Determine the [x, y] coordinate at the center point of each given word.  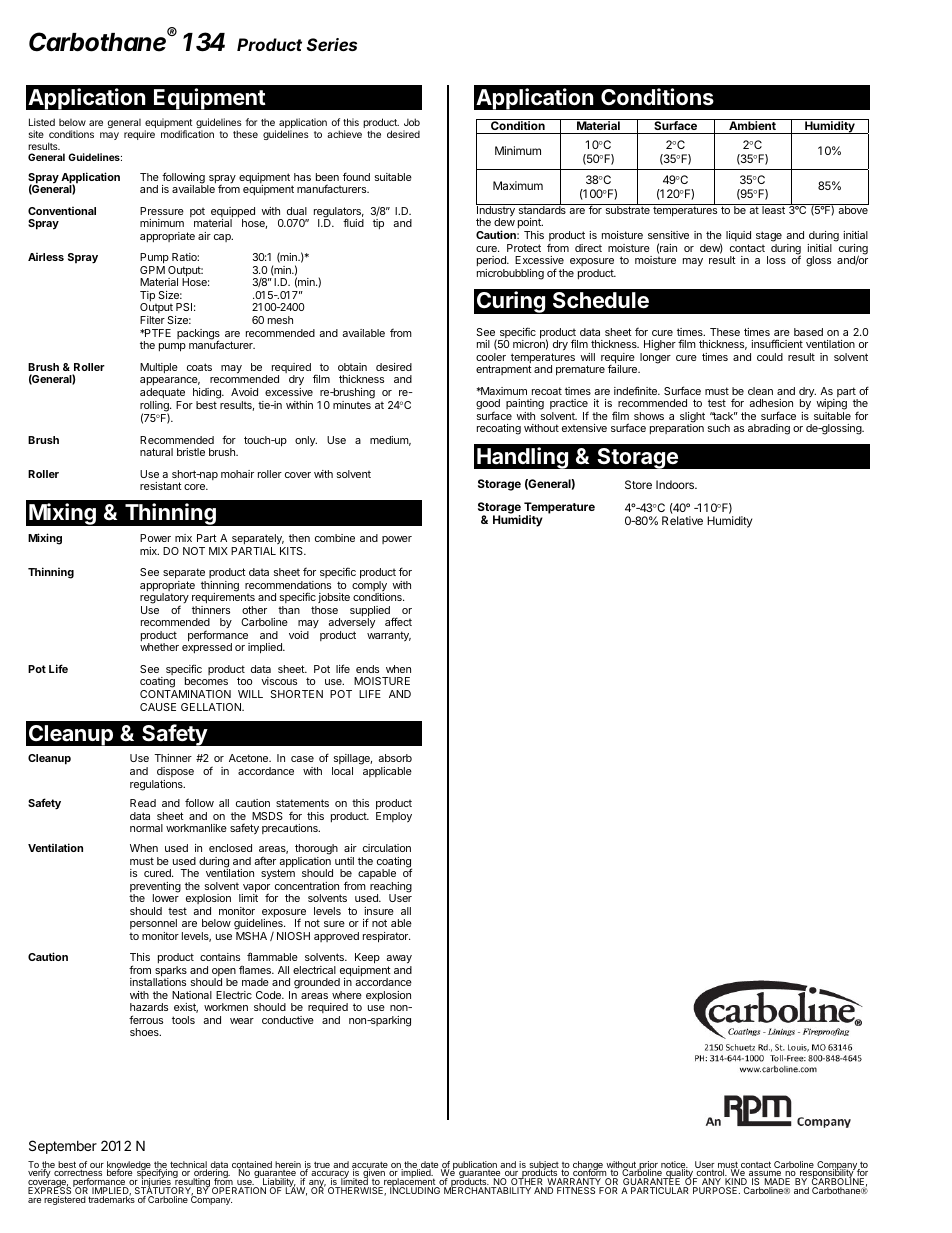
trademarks [111, 1198]
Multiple [159, 368]
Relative [682, 520]
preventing [155, 888]
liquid [738, 236]
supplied [370, 612]
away [399, 961]
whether [159, 647]
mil [483, 344]
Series [332, 44]
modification [187, 134]
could [770, 357]
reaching [391, 888]
